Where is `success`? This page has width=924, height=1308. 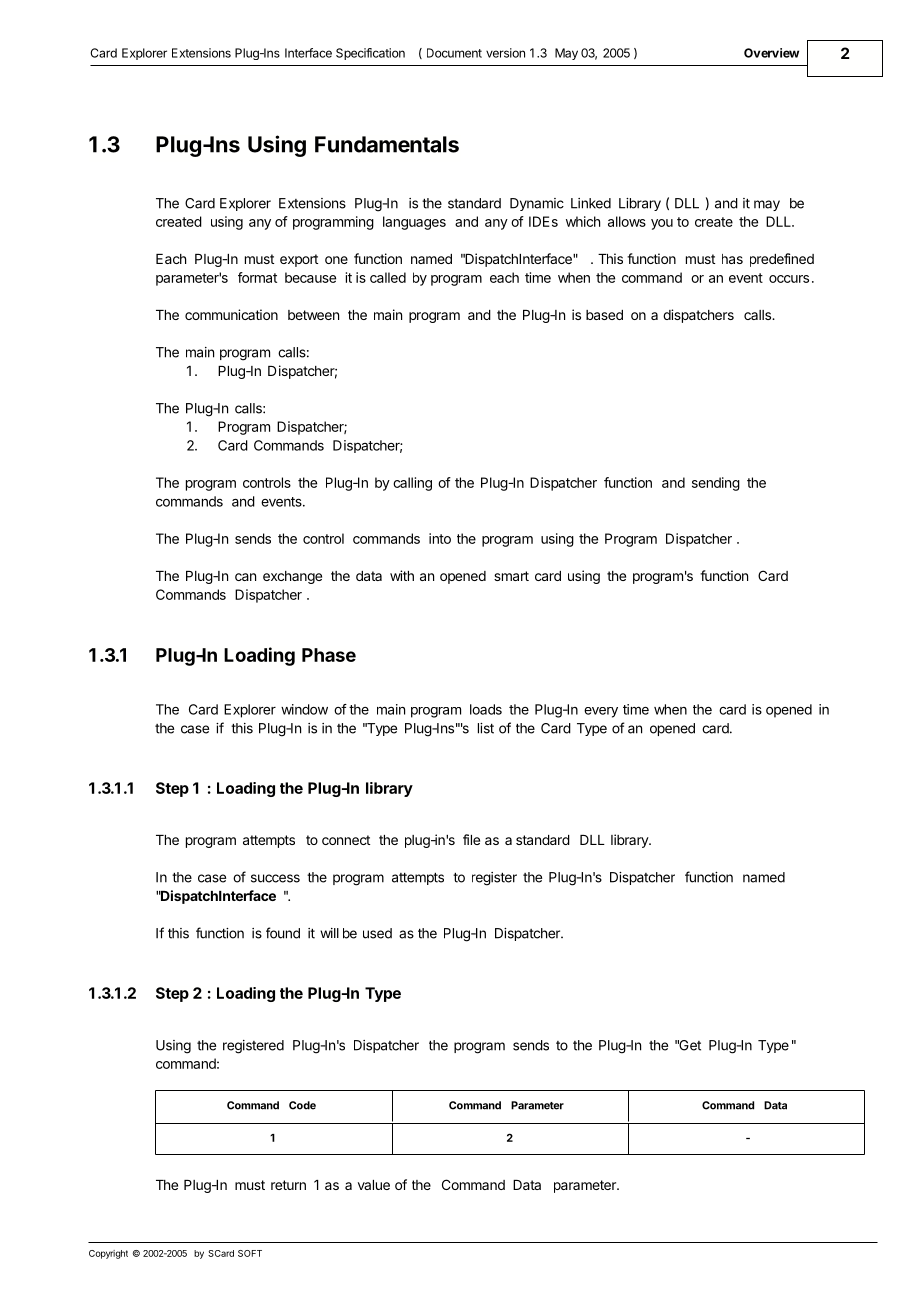
success is located at coordinates (275, 878).
